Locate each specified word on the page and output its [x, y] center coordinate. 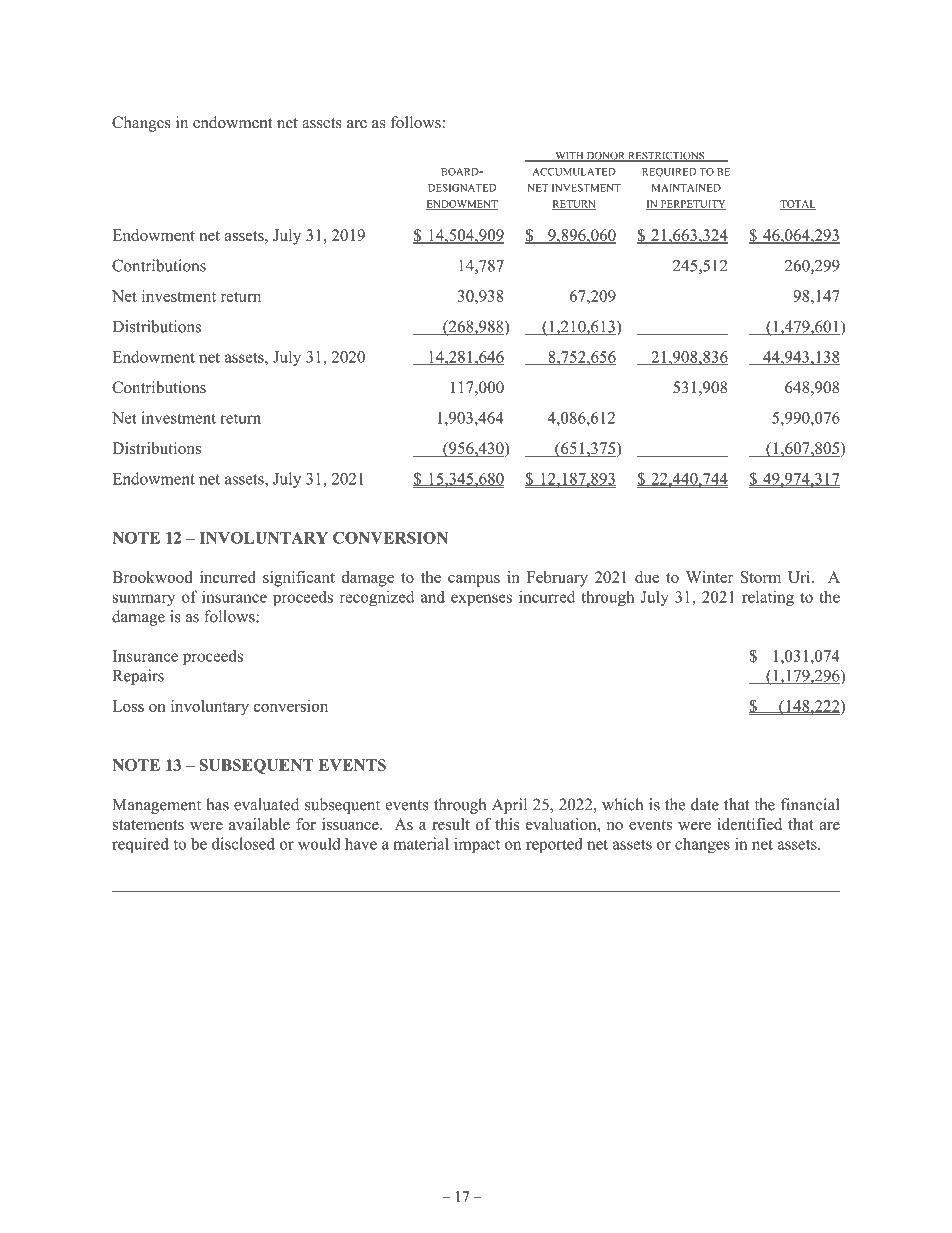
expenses [481, 600]
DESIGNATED [462, 188]
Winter [709, 577]
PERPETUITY [692, 205]
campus [474, 581]
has [217, 804]
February [557, 579]
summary [144, 600]
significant [299, 579]
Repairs [138, 677]
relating [768, 598]
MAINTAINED [686, 188]
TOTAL [798, 205]
